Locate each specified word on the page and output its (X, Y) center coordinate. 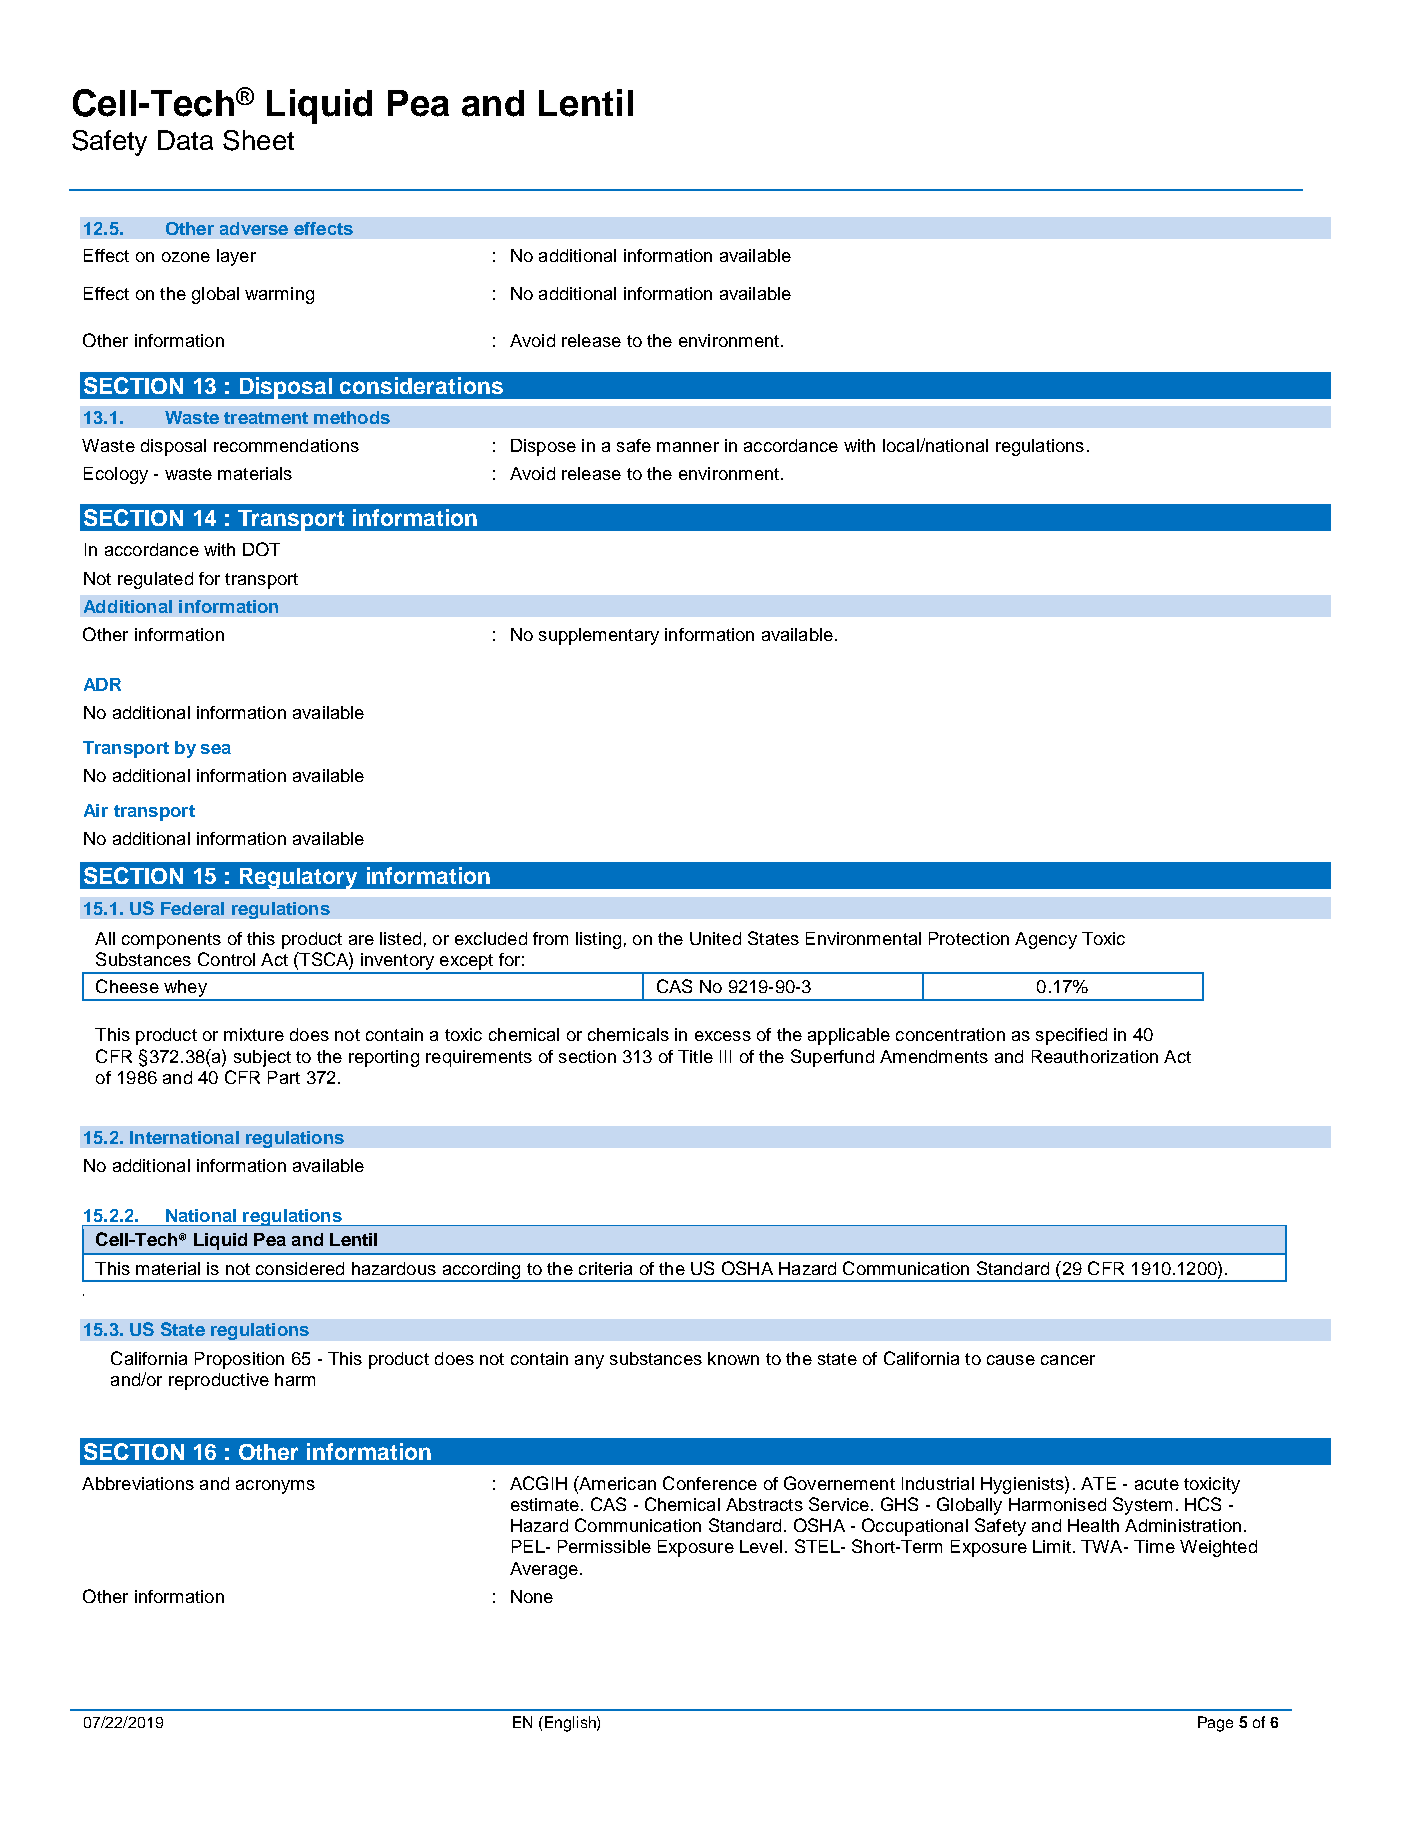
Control (226, 959)
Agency (1046, 940)
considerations (421, 385)
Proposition (239, 1360)
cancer (1068, 1360)
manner (688, 447)
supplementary (599, 636)
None (532, 1596)
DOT (261, 549)
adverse (254, 228)
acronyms (275, 1487)
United (715, 938)
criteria (605, 1268)
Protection (969, 938)
